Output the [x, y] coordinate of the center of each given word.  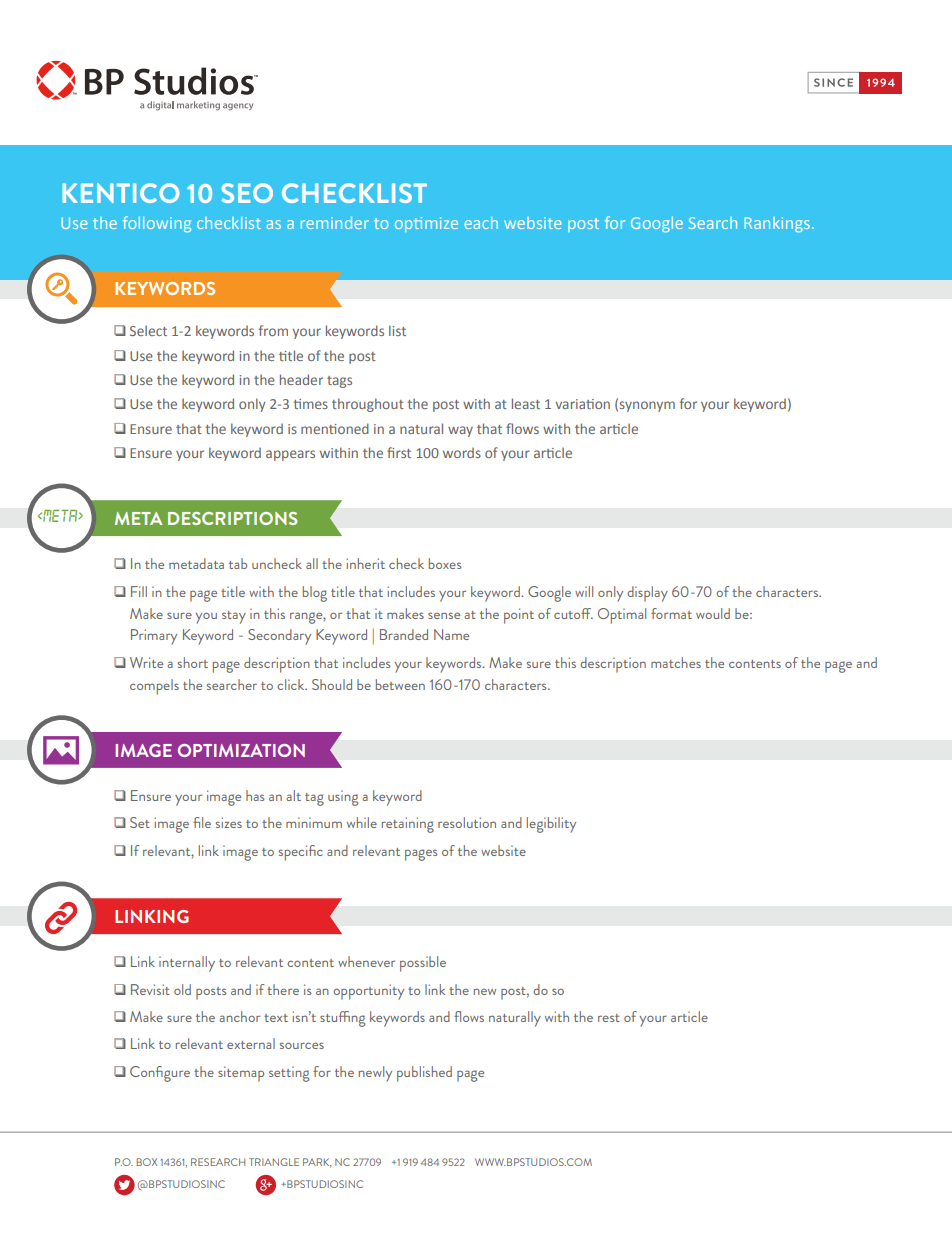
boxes [445, 563]
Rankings [777, 224]
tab [238, 563]
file [202, 822]
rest [609, 1018]
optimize [426, 224]
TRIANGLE [274, 1162]
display [647, 594]
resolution [467, 822]
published [424, 1074]
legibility [551, 825]
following [157, 224]
